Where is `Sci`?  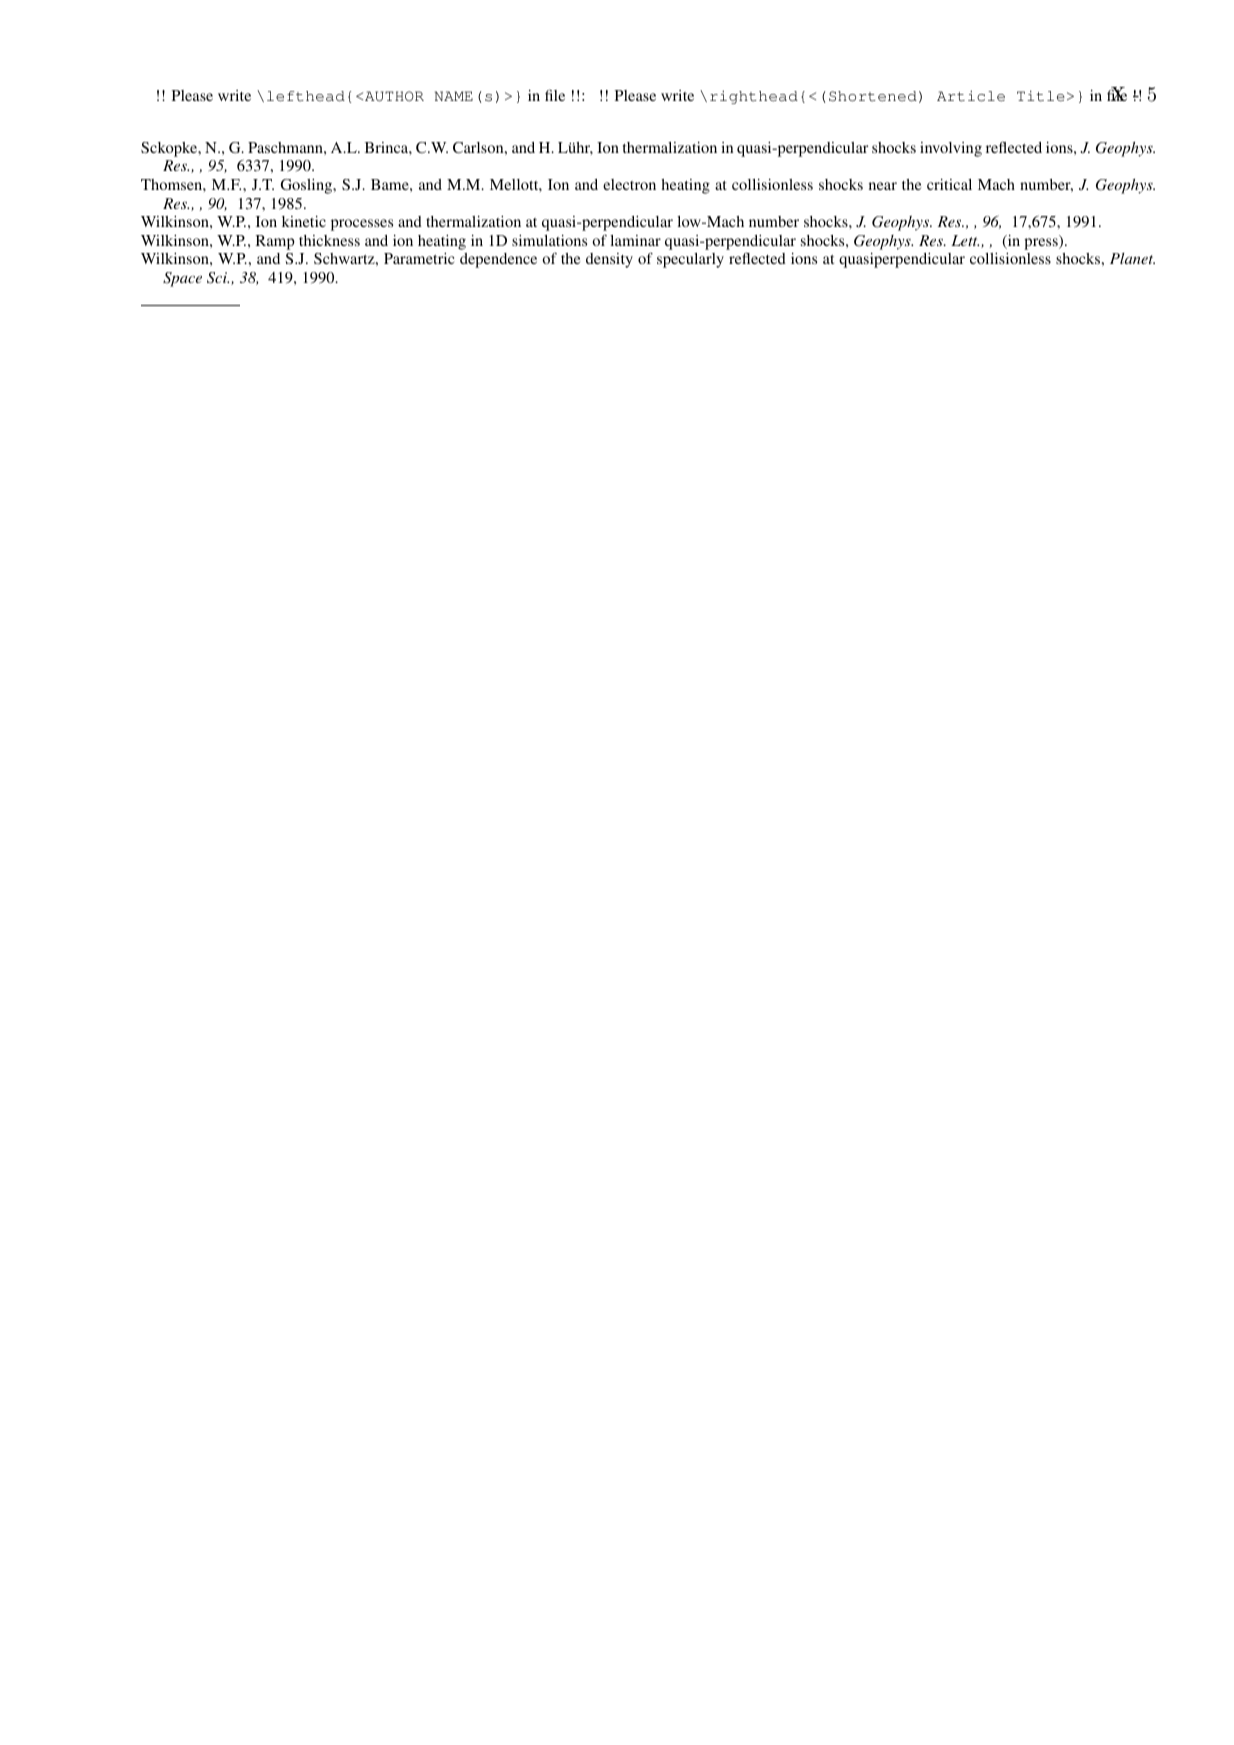
Sci is located at coordinates (218, 278).
